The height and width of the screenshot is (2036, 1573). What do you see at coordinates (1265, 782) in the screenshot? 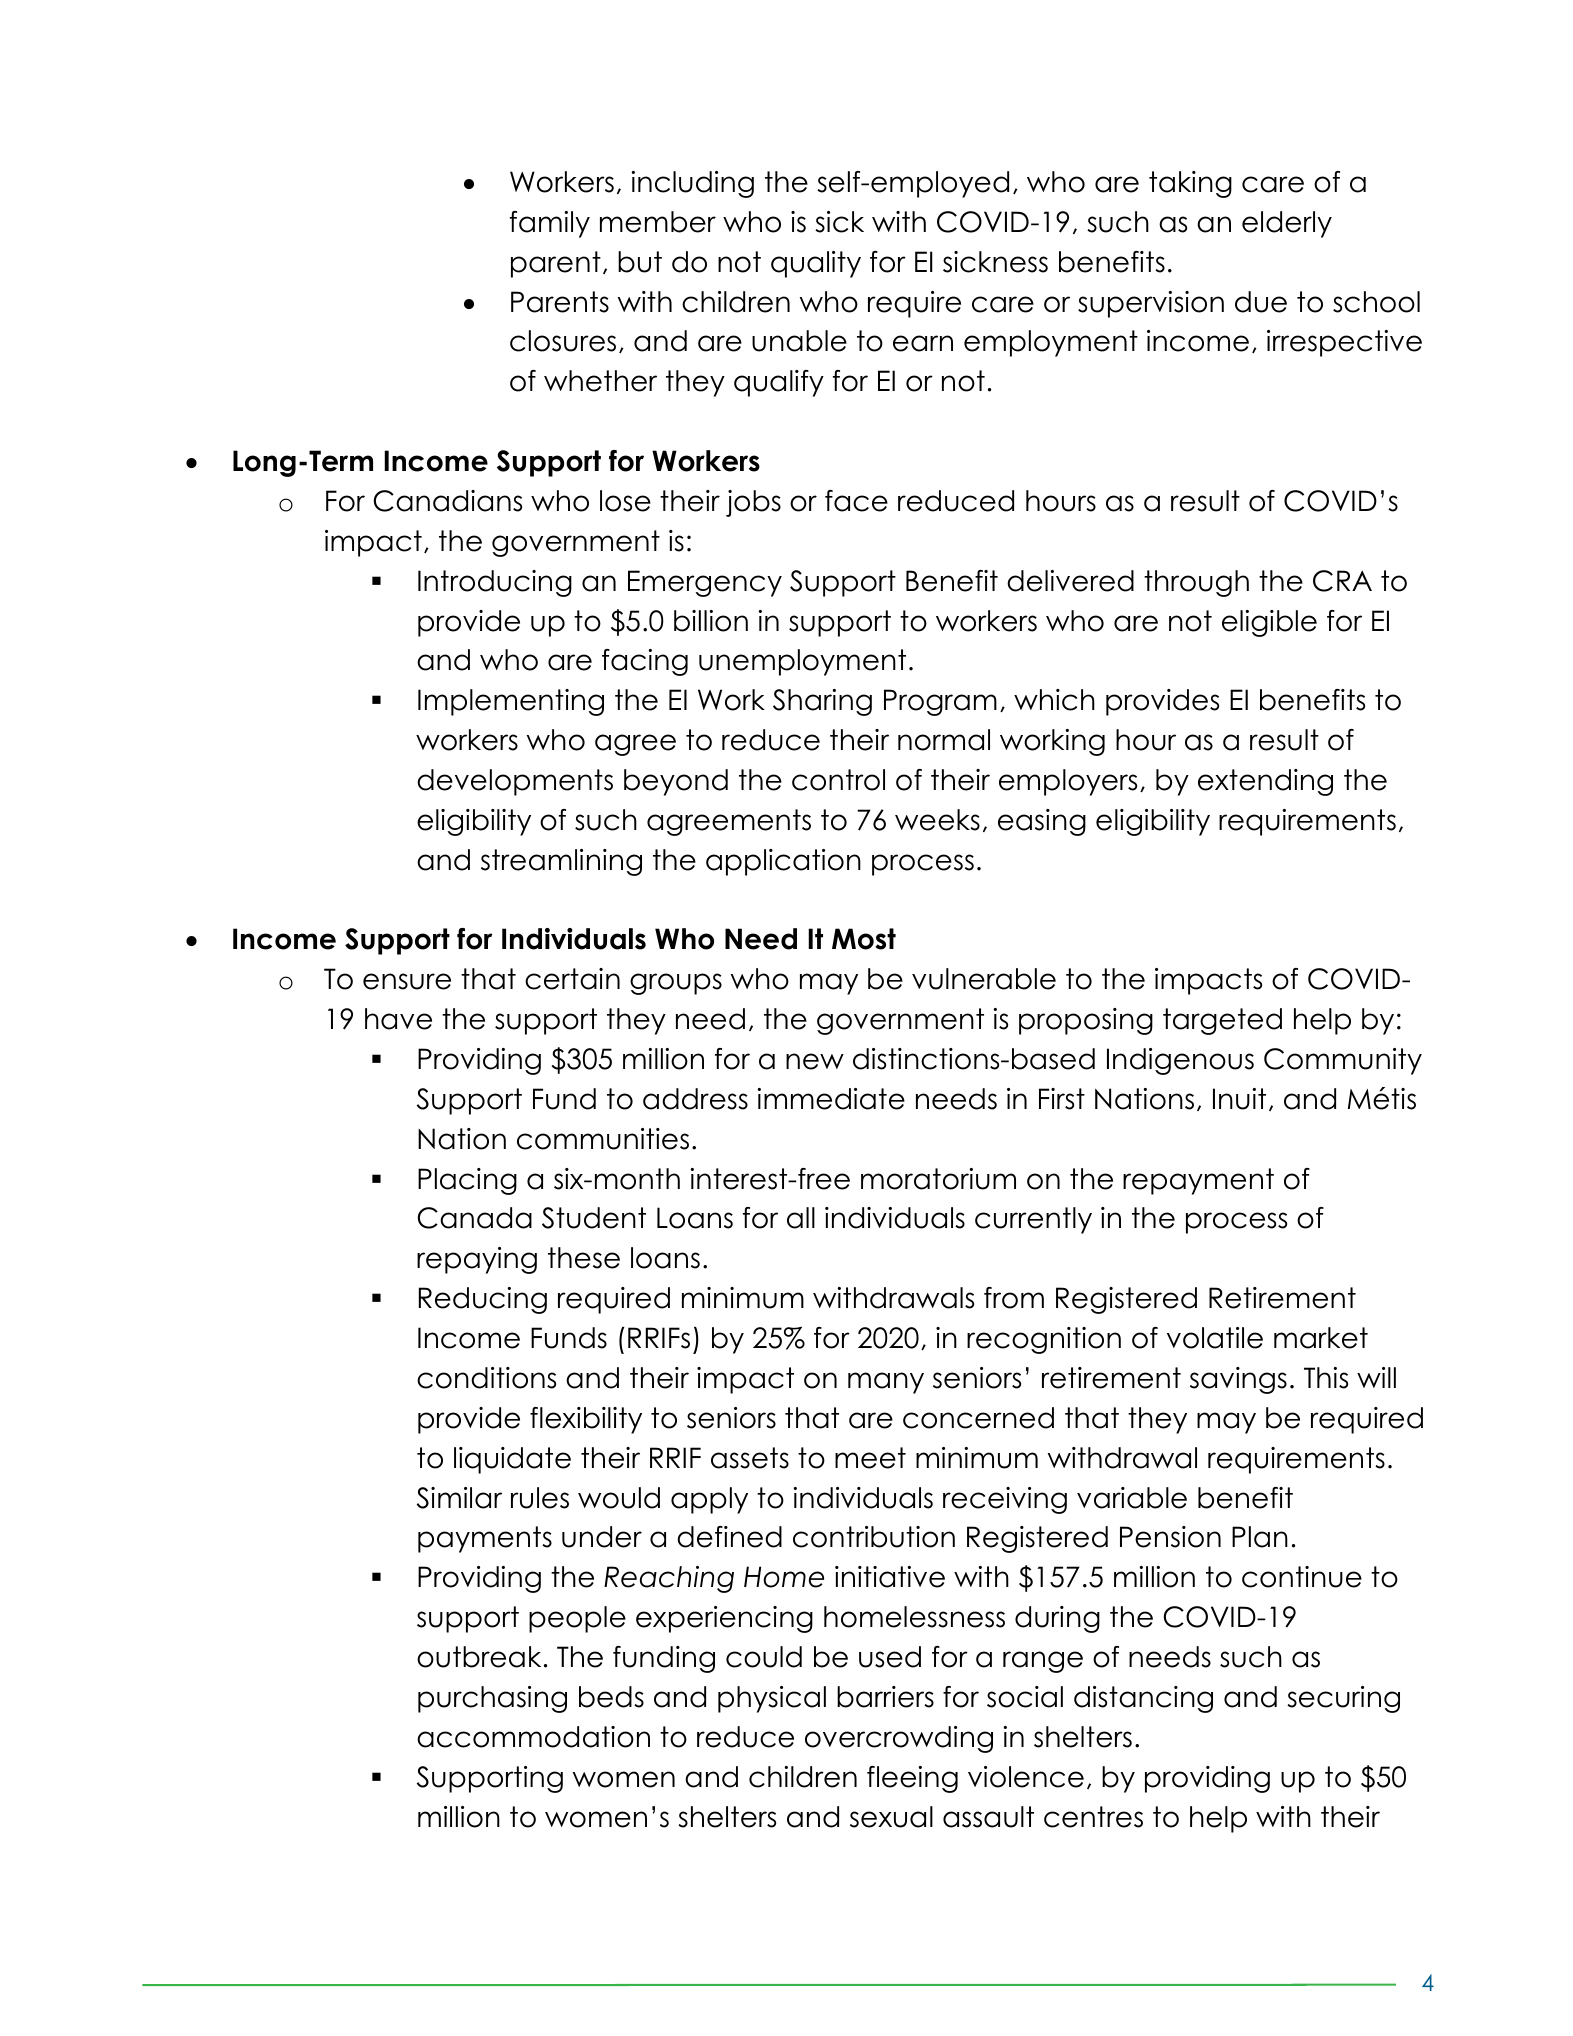
I see `extending` at bounding box center [1265, 782].
